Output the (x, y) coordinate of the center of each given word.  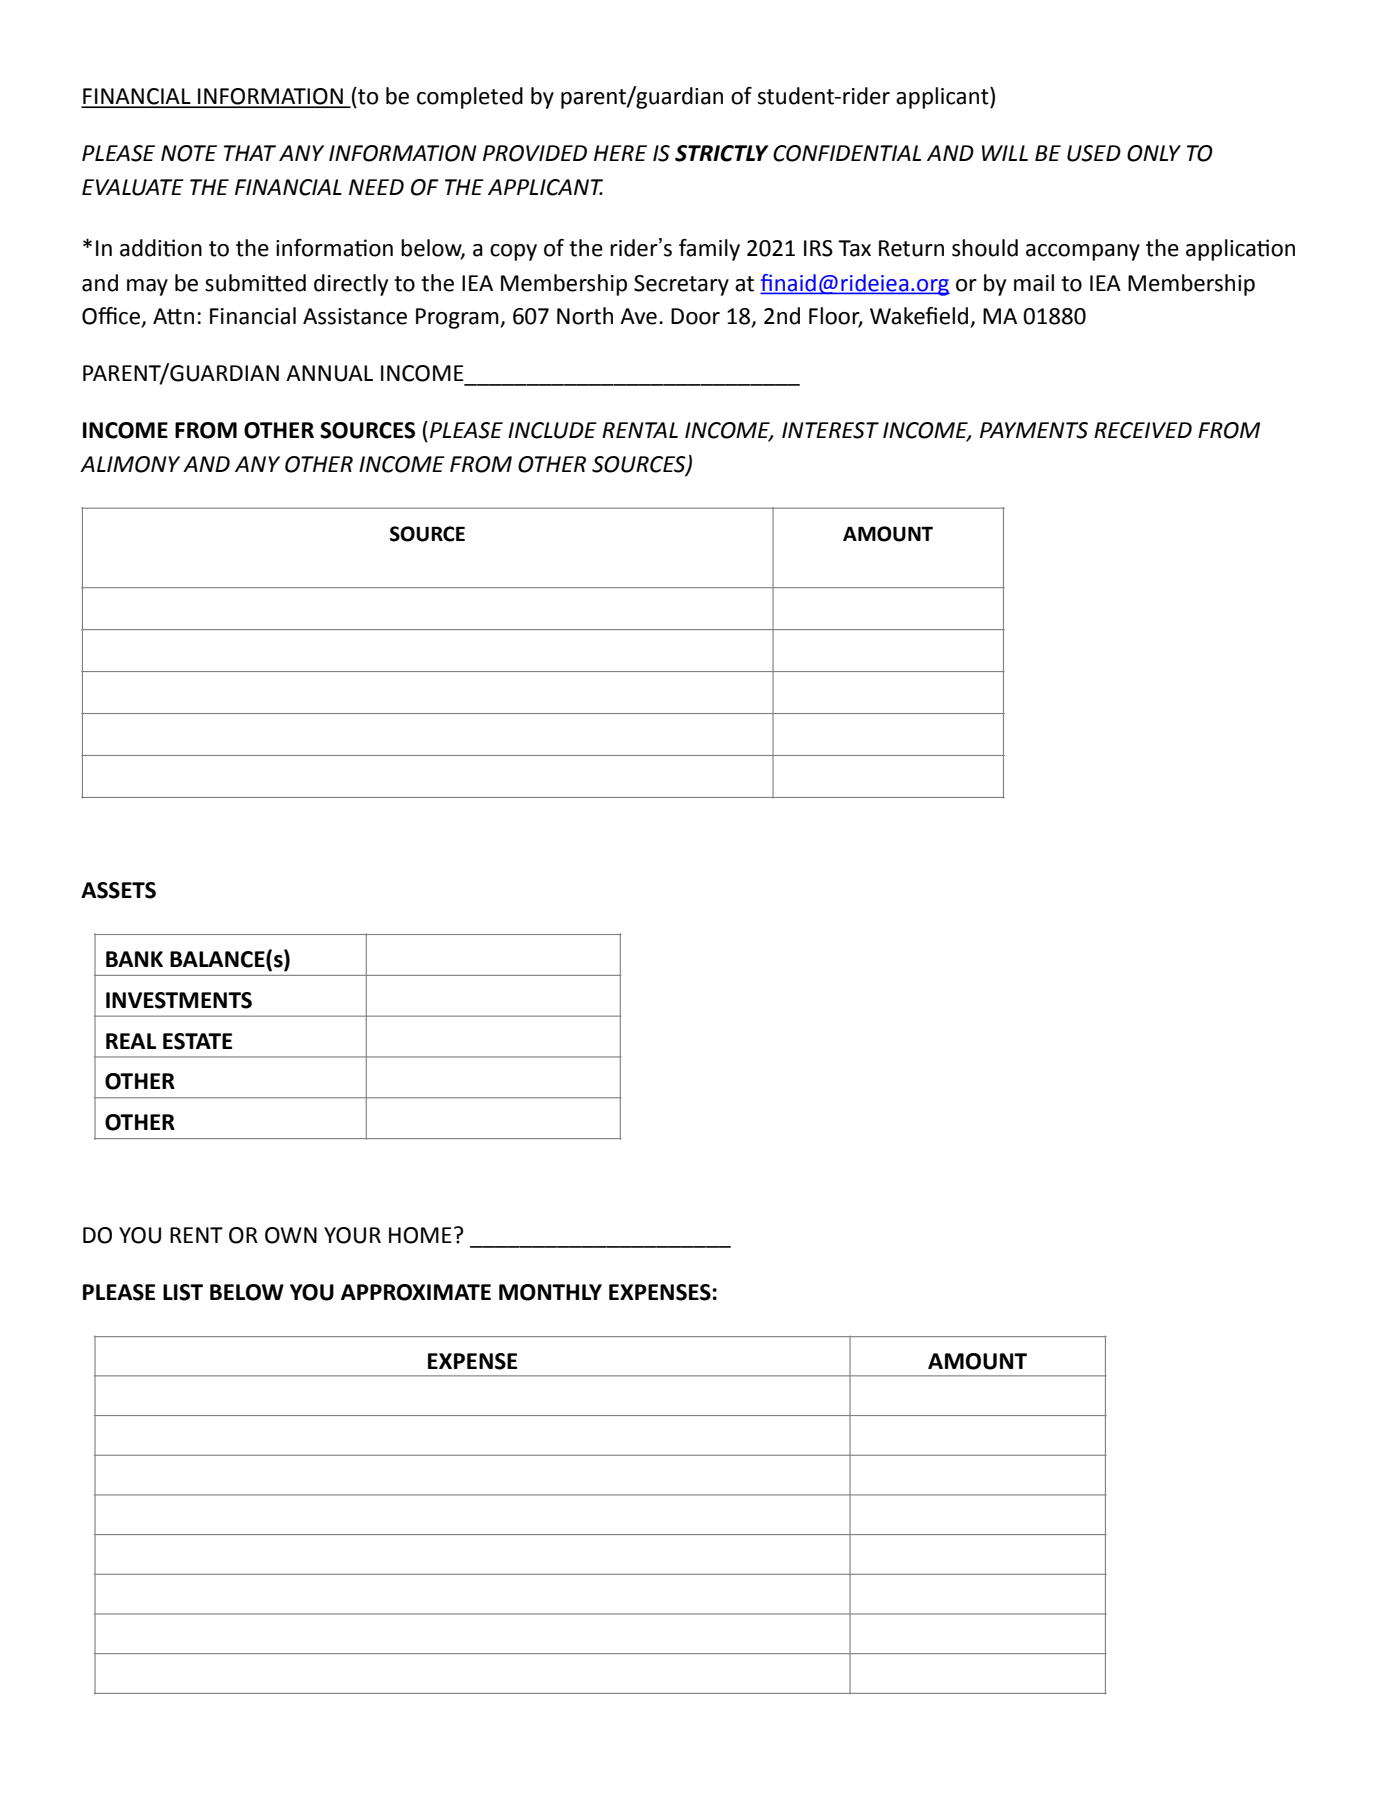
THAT (250, 153)
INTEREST (830, 430)
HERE (620, 153)
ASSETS (118, 890)
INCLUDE (552, 430)
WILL (1005, 153)
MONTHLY (550, 1292)
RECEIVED (1143, 430)
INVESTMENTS (179, 1000)
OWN (291, 1235)
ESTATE (197, 1041)
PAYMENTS (1034, 430)
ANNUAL (329, 373)
